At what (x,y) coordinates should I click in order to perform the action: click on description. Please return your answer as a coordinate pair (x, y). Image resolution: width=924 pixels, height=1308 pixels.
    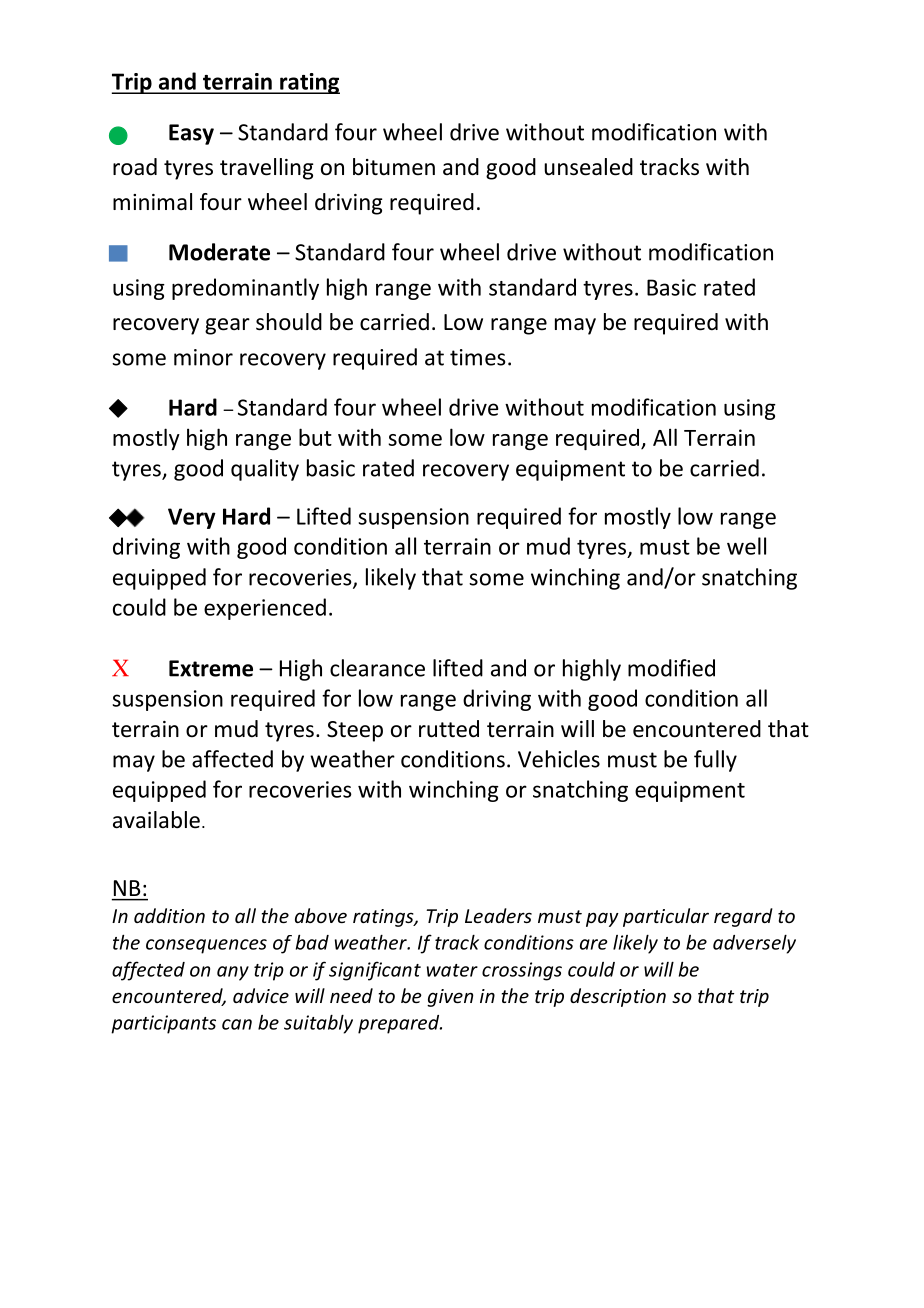
    Looking at the image, I should click on (618, 997).
